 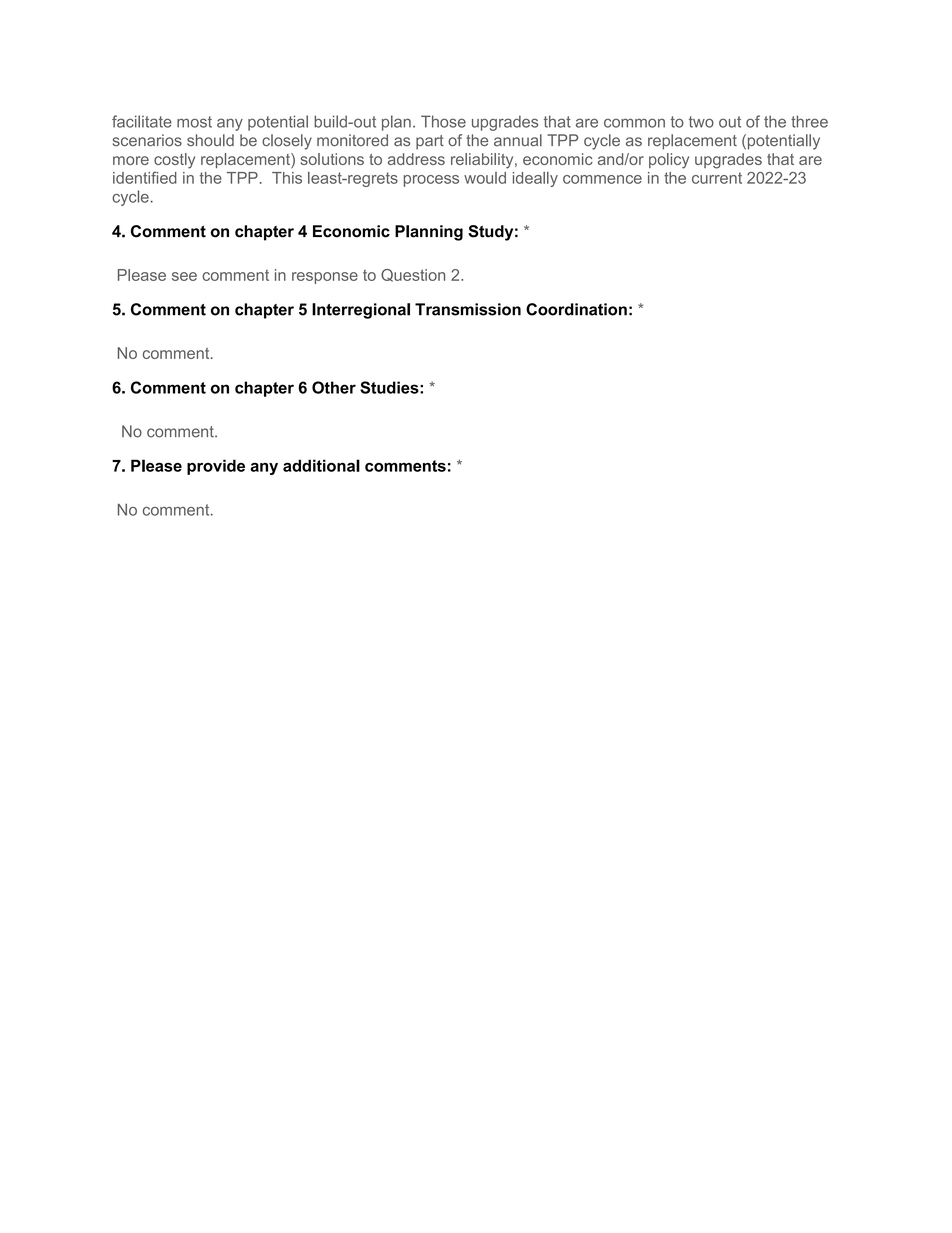 What do you see at coordinates (216, 467) in the screenshot?
I see `provide` at bounding box center [216, 467].
